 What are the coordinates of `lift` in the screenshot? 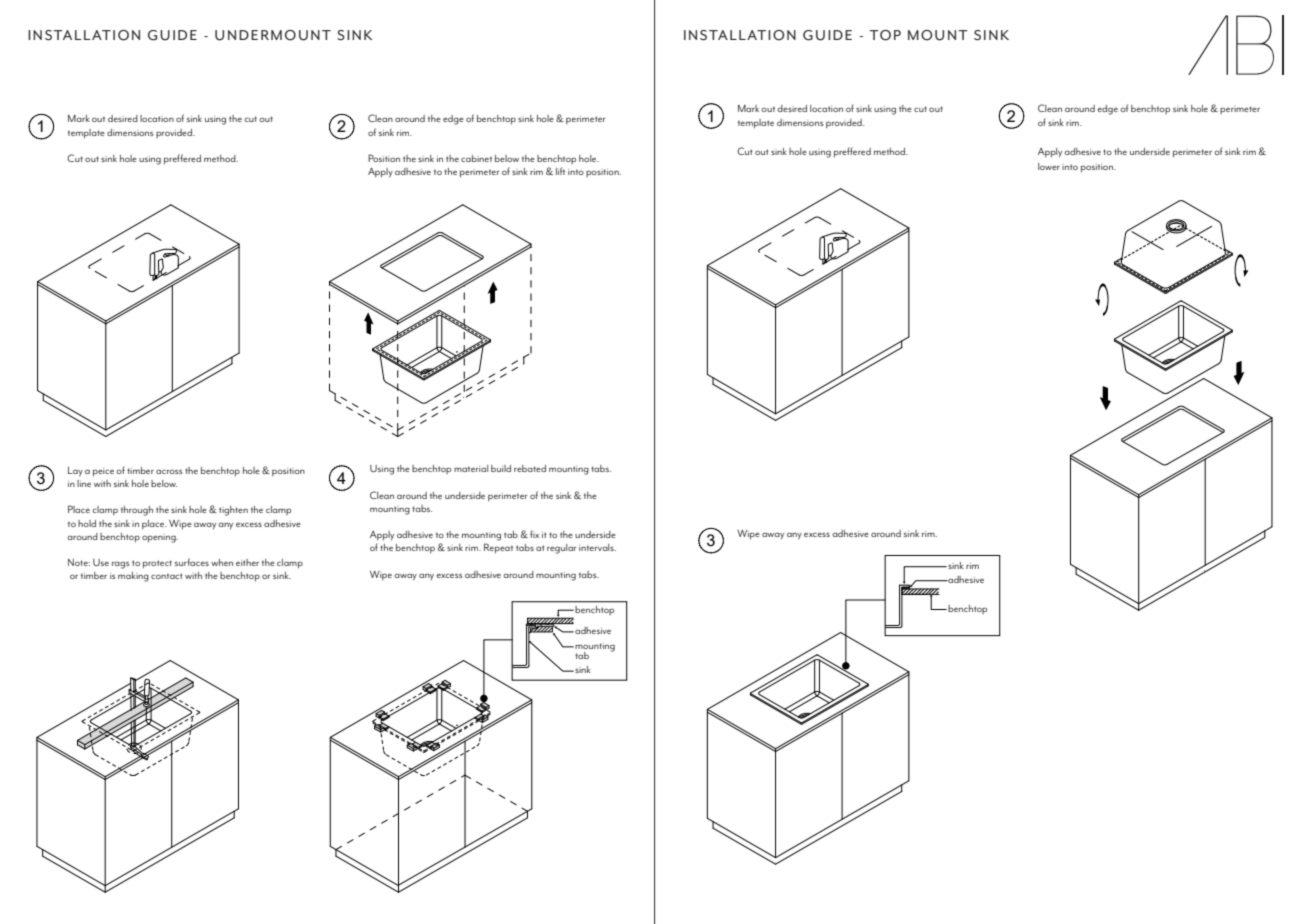 It's located at (560, 171).
